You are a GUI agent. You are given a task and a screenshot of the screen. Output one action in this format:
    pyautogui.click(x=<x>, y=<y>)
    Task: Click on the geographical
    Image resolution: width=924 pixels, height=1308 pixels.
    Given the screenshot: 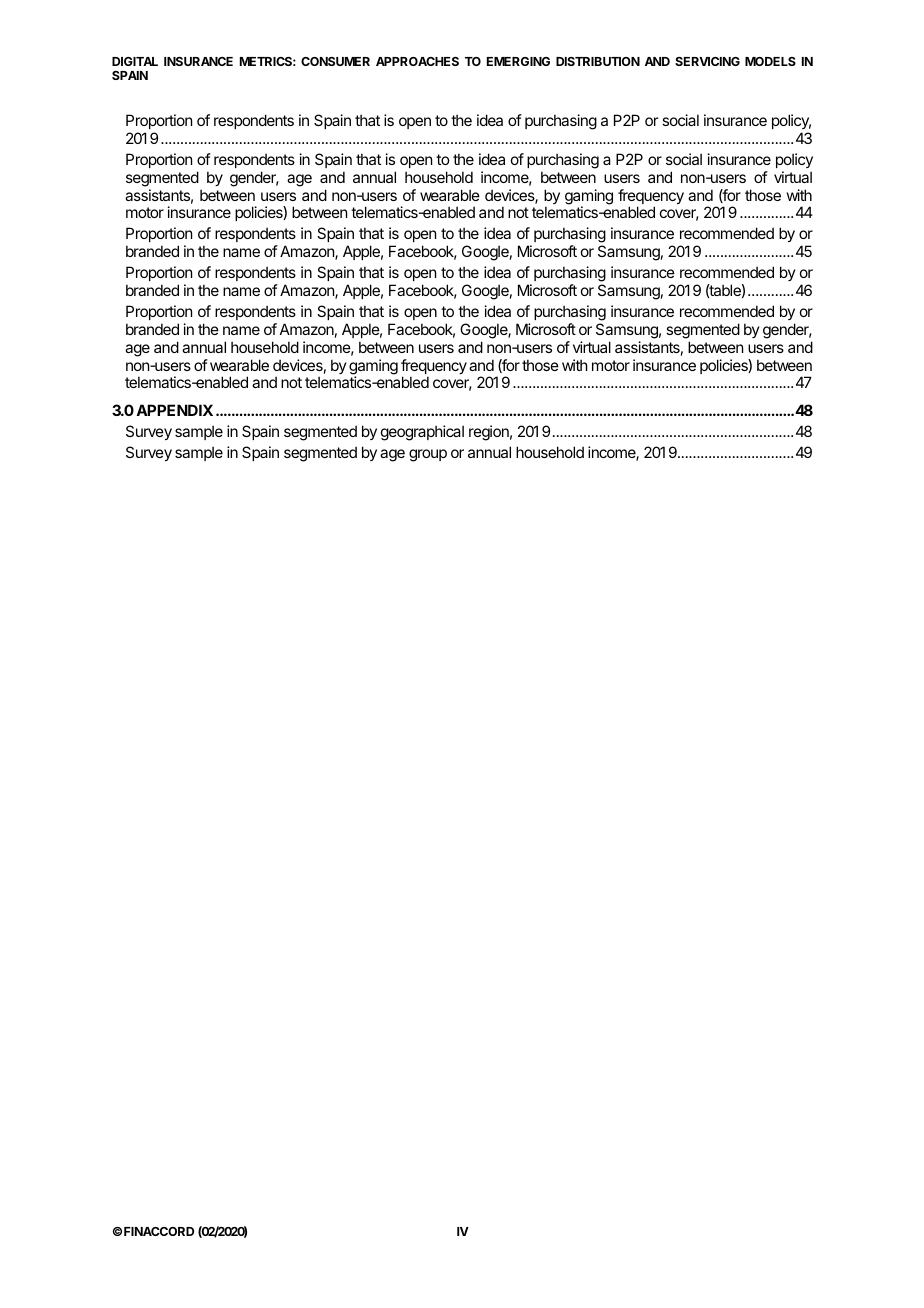 What is the action you would take?
    pyautogui.click(x=422, y=433)
